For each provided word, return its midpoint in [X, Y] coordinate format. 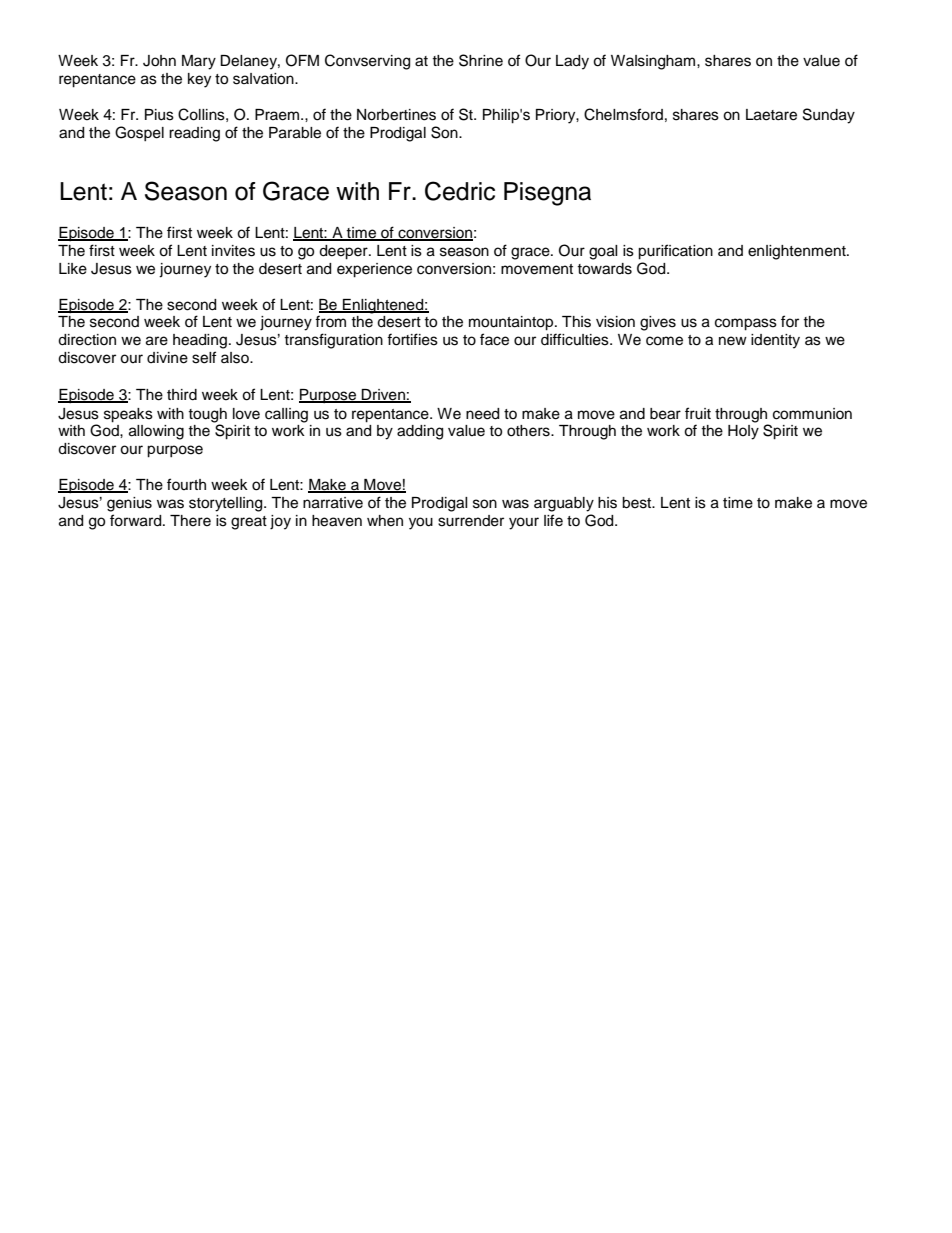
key [199, 80]
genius [129, 504]
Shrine [481, 60]
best [638, 503]
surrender [471, 521]
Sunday [829, 116]
